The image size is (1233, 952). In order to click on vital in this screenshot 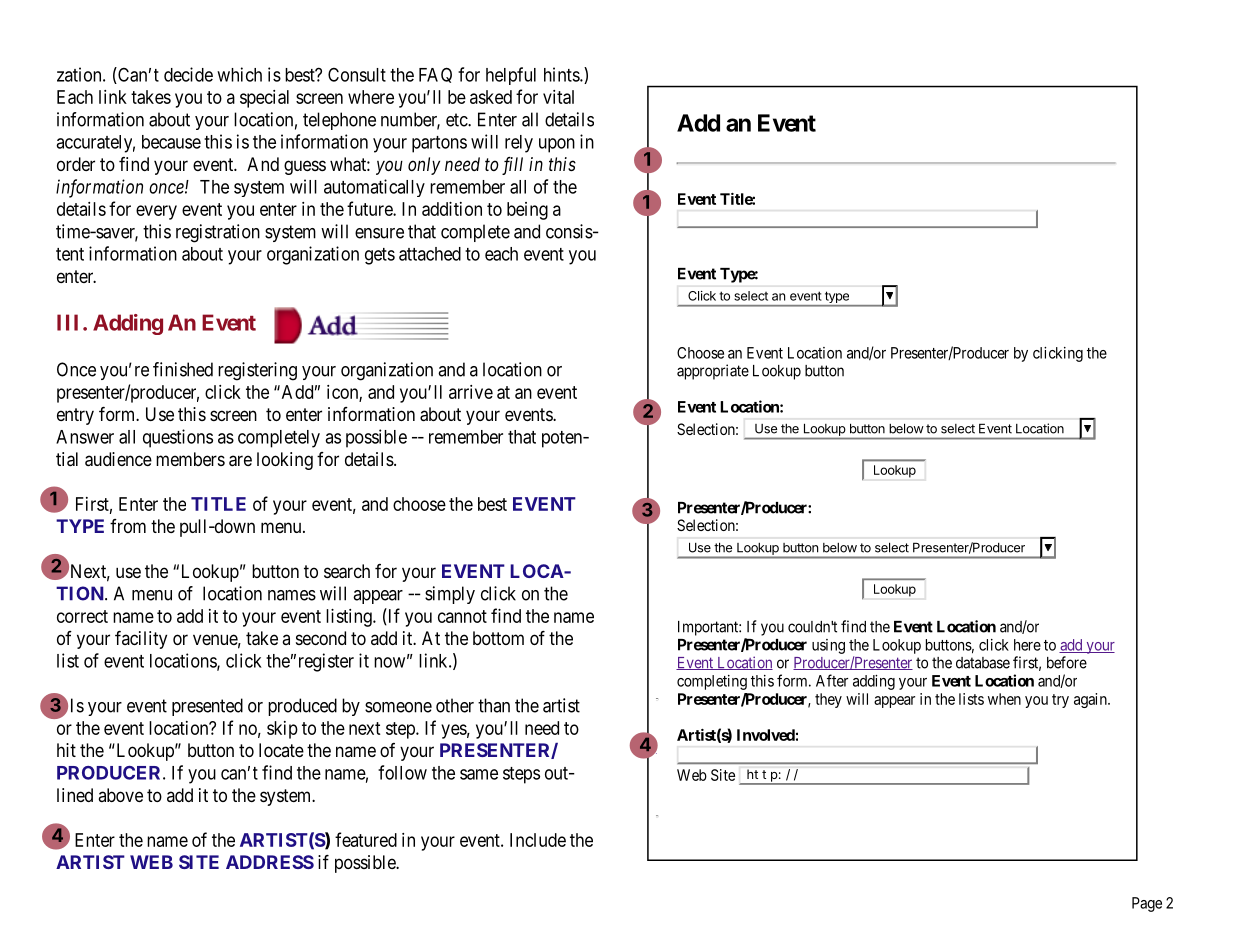, I will do `click(558, 97)`.
